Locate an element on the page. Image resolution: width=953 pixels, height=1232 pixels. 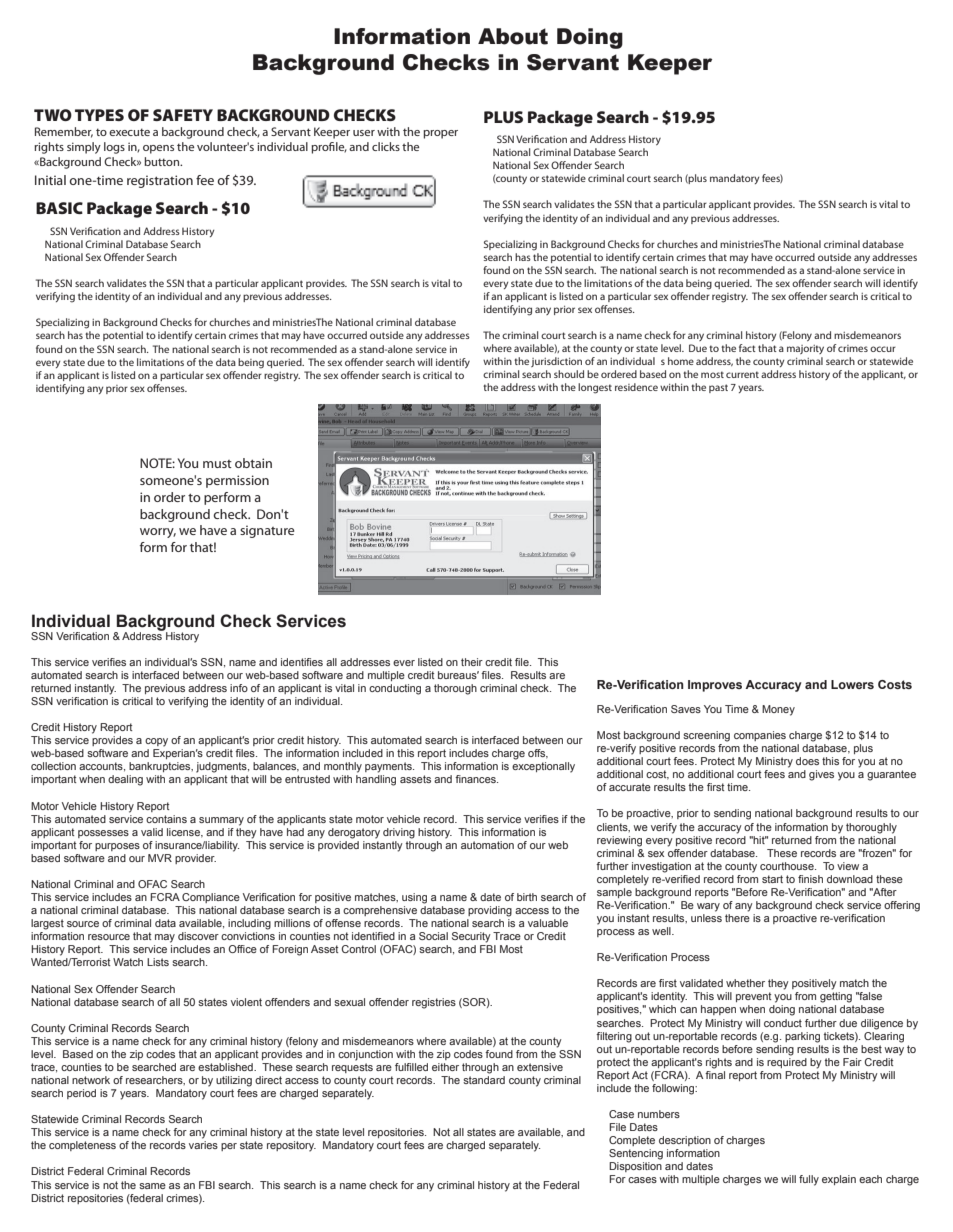
gives is located at coordinates (821, 775).
